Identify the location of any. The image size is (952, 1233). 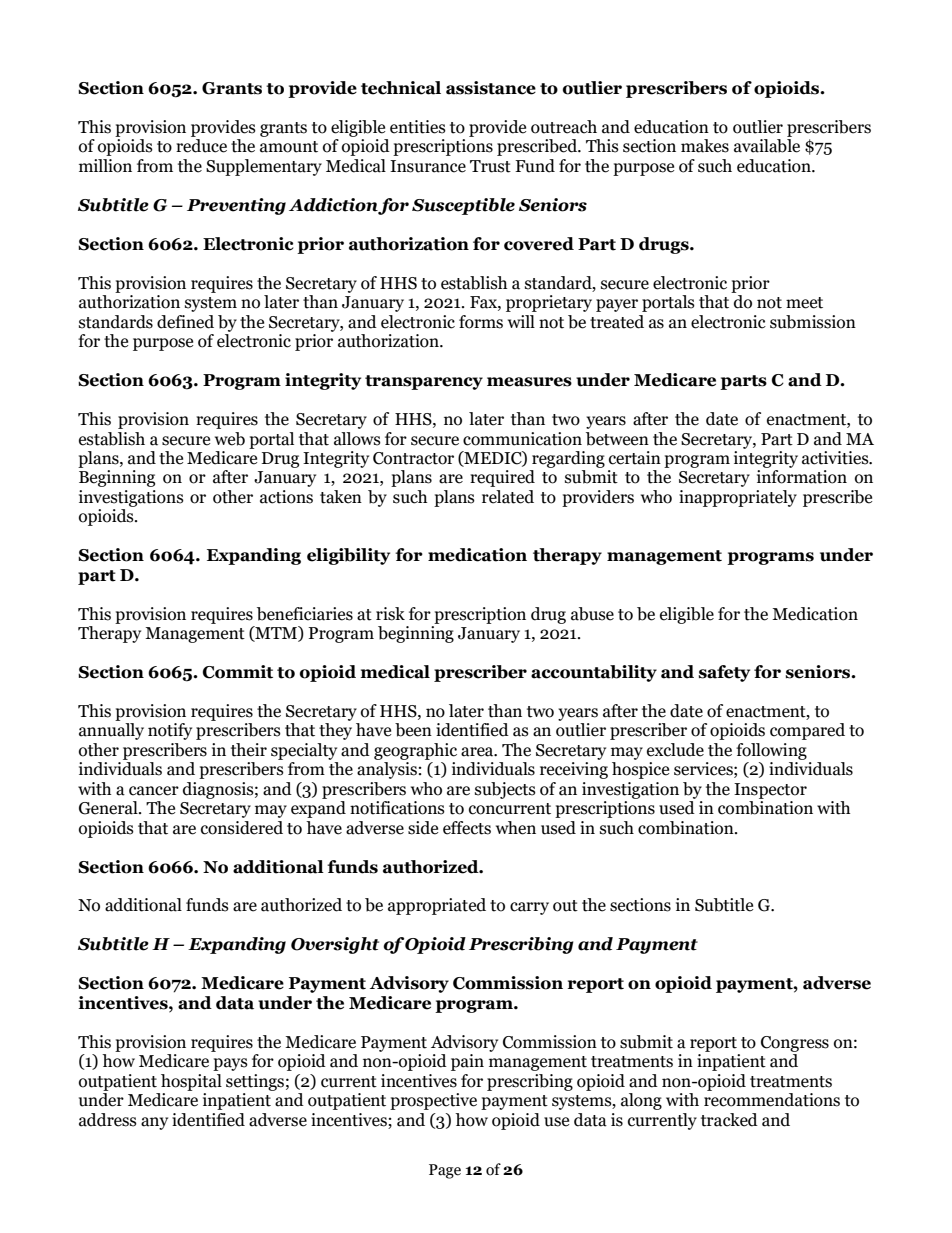
(154, 1123).
